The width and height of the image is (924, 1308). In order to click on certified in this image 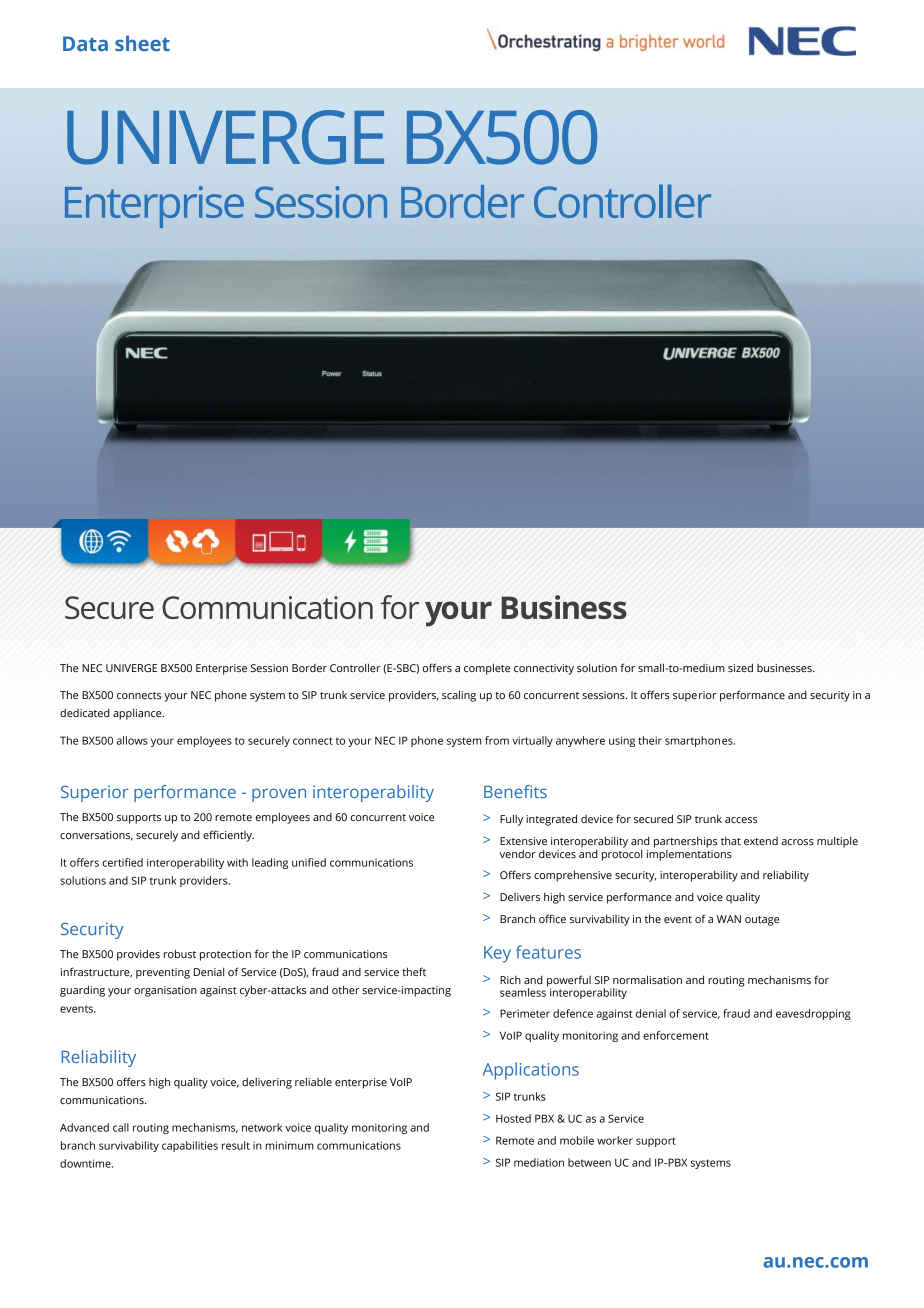, I will do `click(122, 862)`.
